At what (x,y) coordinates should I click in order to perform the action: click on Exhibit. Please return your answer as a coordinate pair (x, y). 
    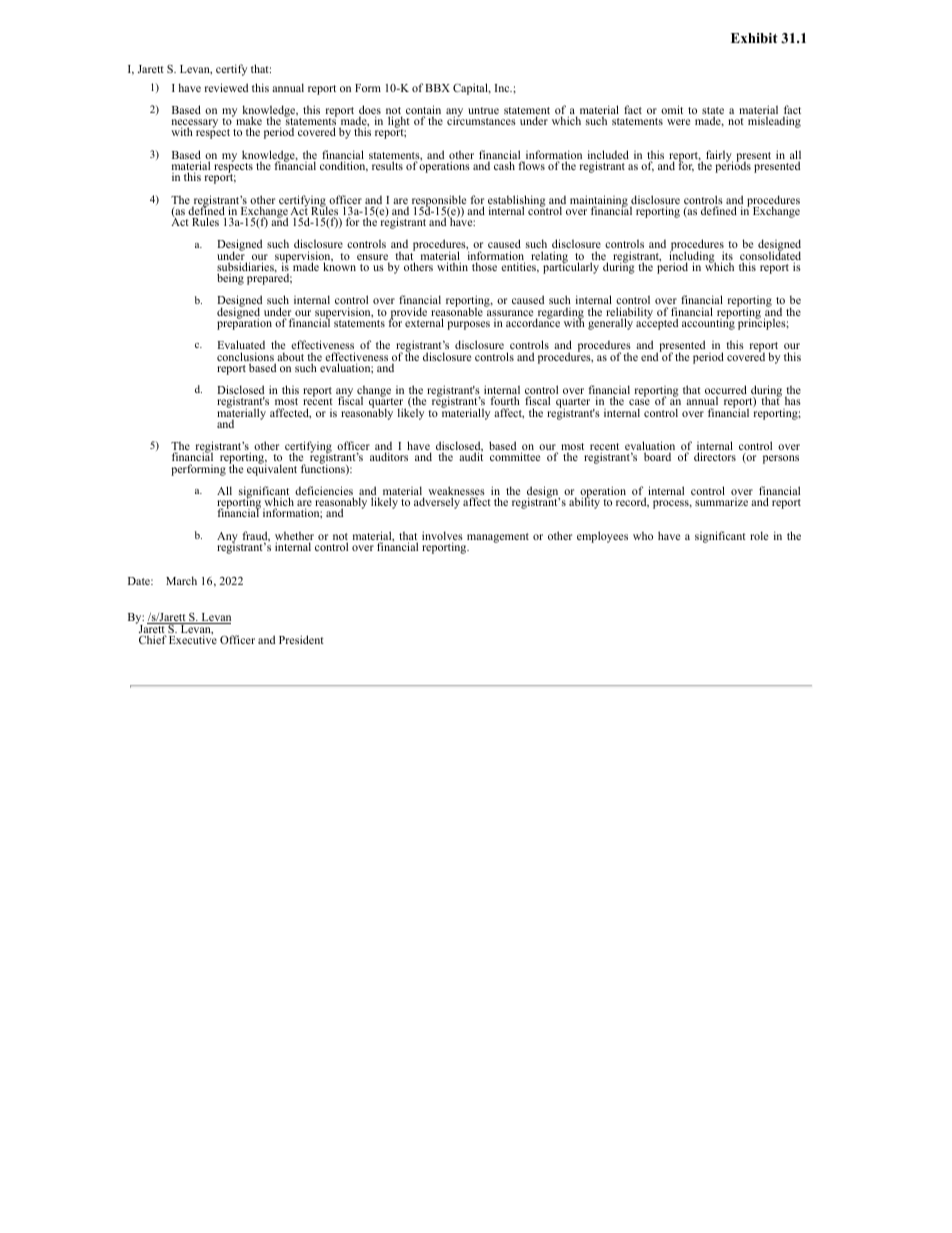
    Looking at the image, I should click on (754, 38).
